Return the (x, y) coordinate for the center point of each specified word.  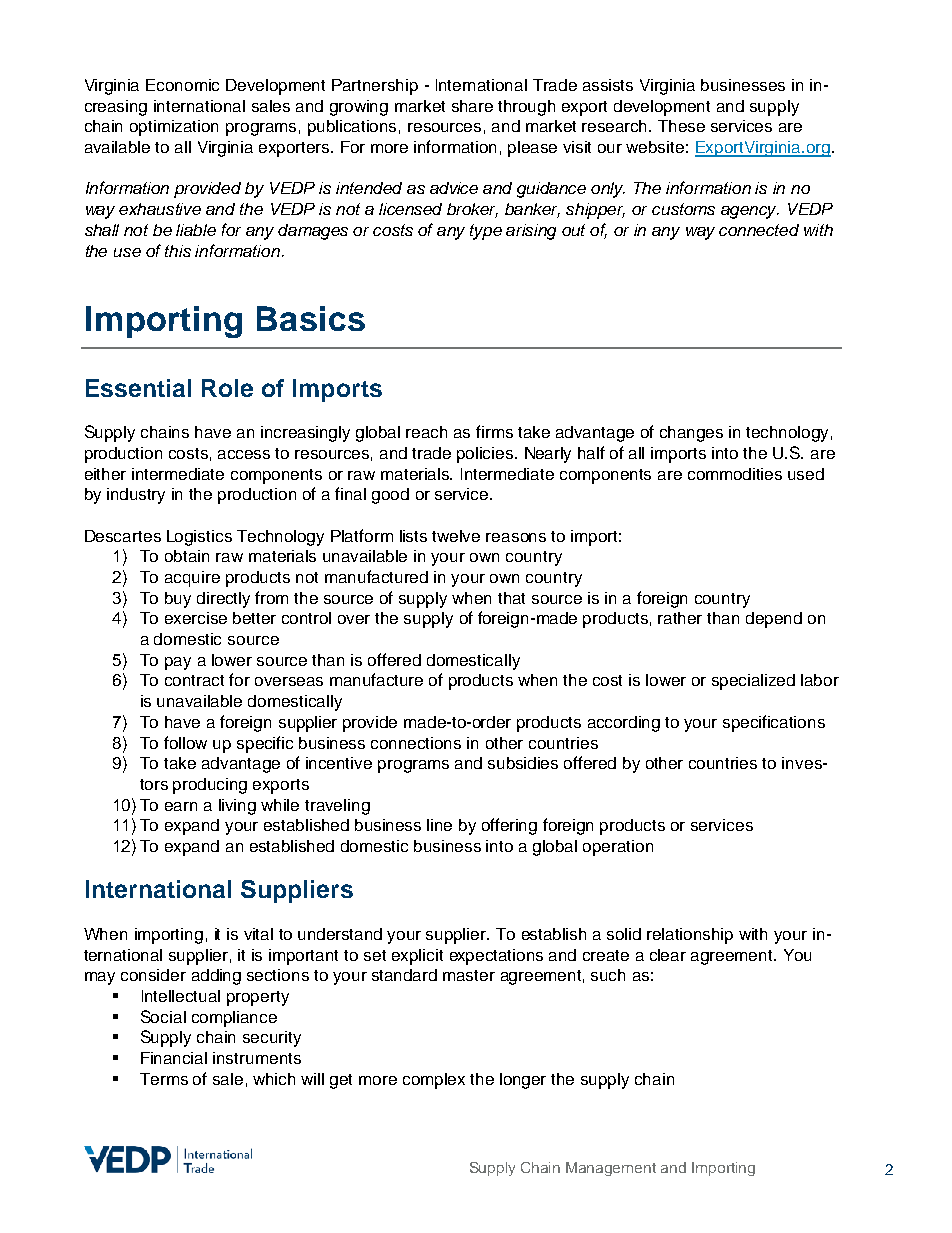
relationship (690, 936)
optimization (174, 128)
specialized (753, 682)
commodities (735, 474)
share (472, 106)
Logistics (199, 538)
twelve (456, 536)
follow (185, 742)
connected (759, 230)
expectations (496, 957)
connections (416, 743)
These (681, 126)
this (178, 251)
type (486, 232)
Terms (164, 1079)
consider (153, 975)
